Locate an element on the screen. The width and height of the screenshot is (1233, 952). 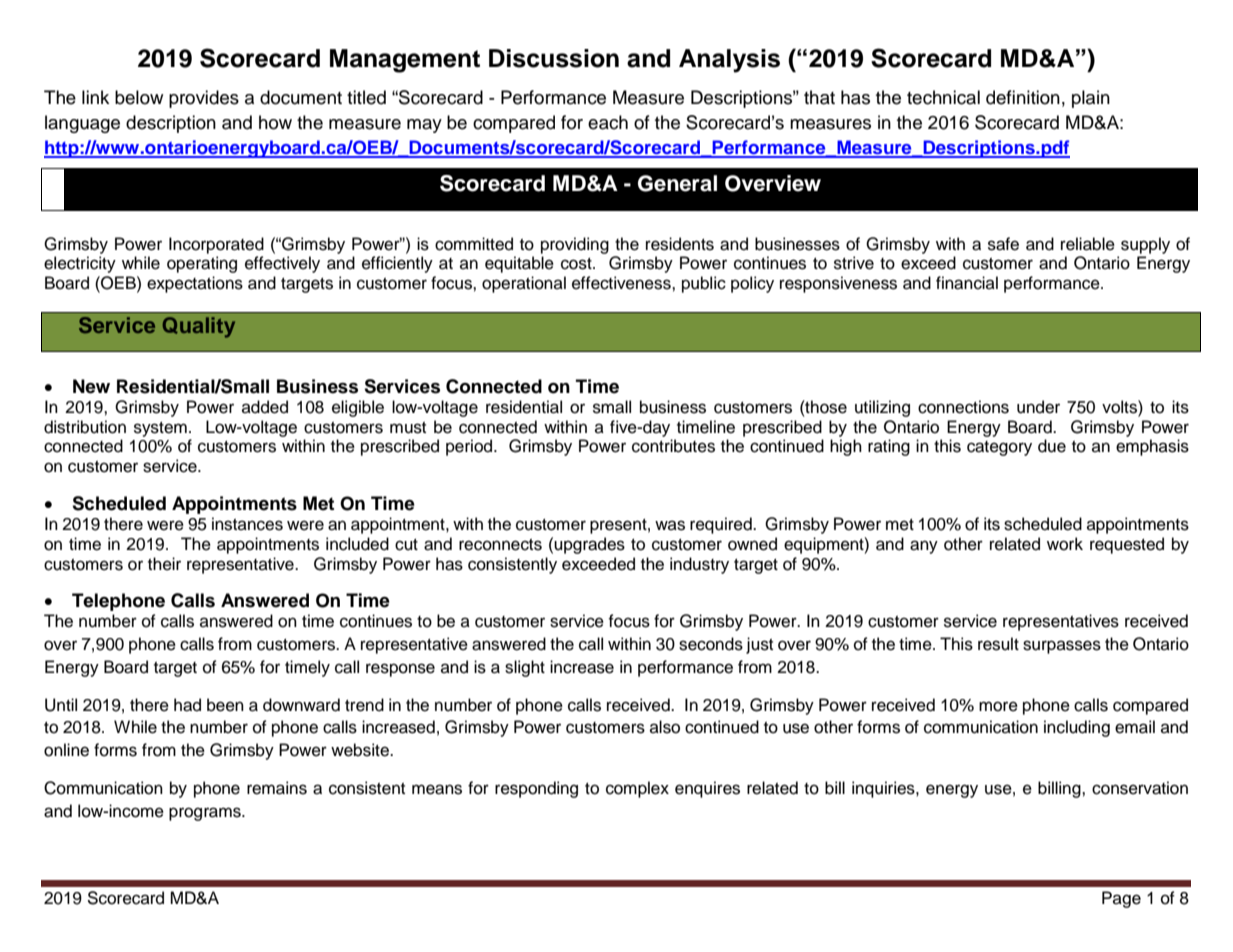
expectations is located at coordinates (195, 284).
